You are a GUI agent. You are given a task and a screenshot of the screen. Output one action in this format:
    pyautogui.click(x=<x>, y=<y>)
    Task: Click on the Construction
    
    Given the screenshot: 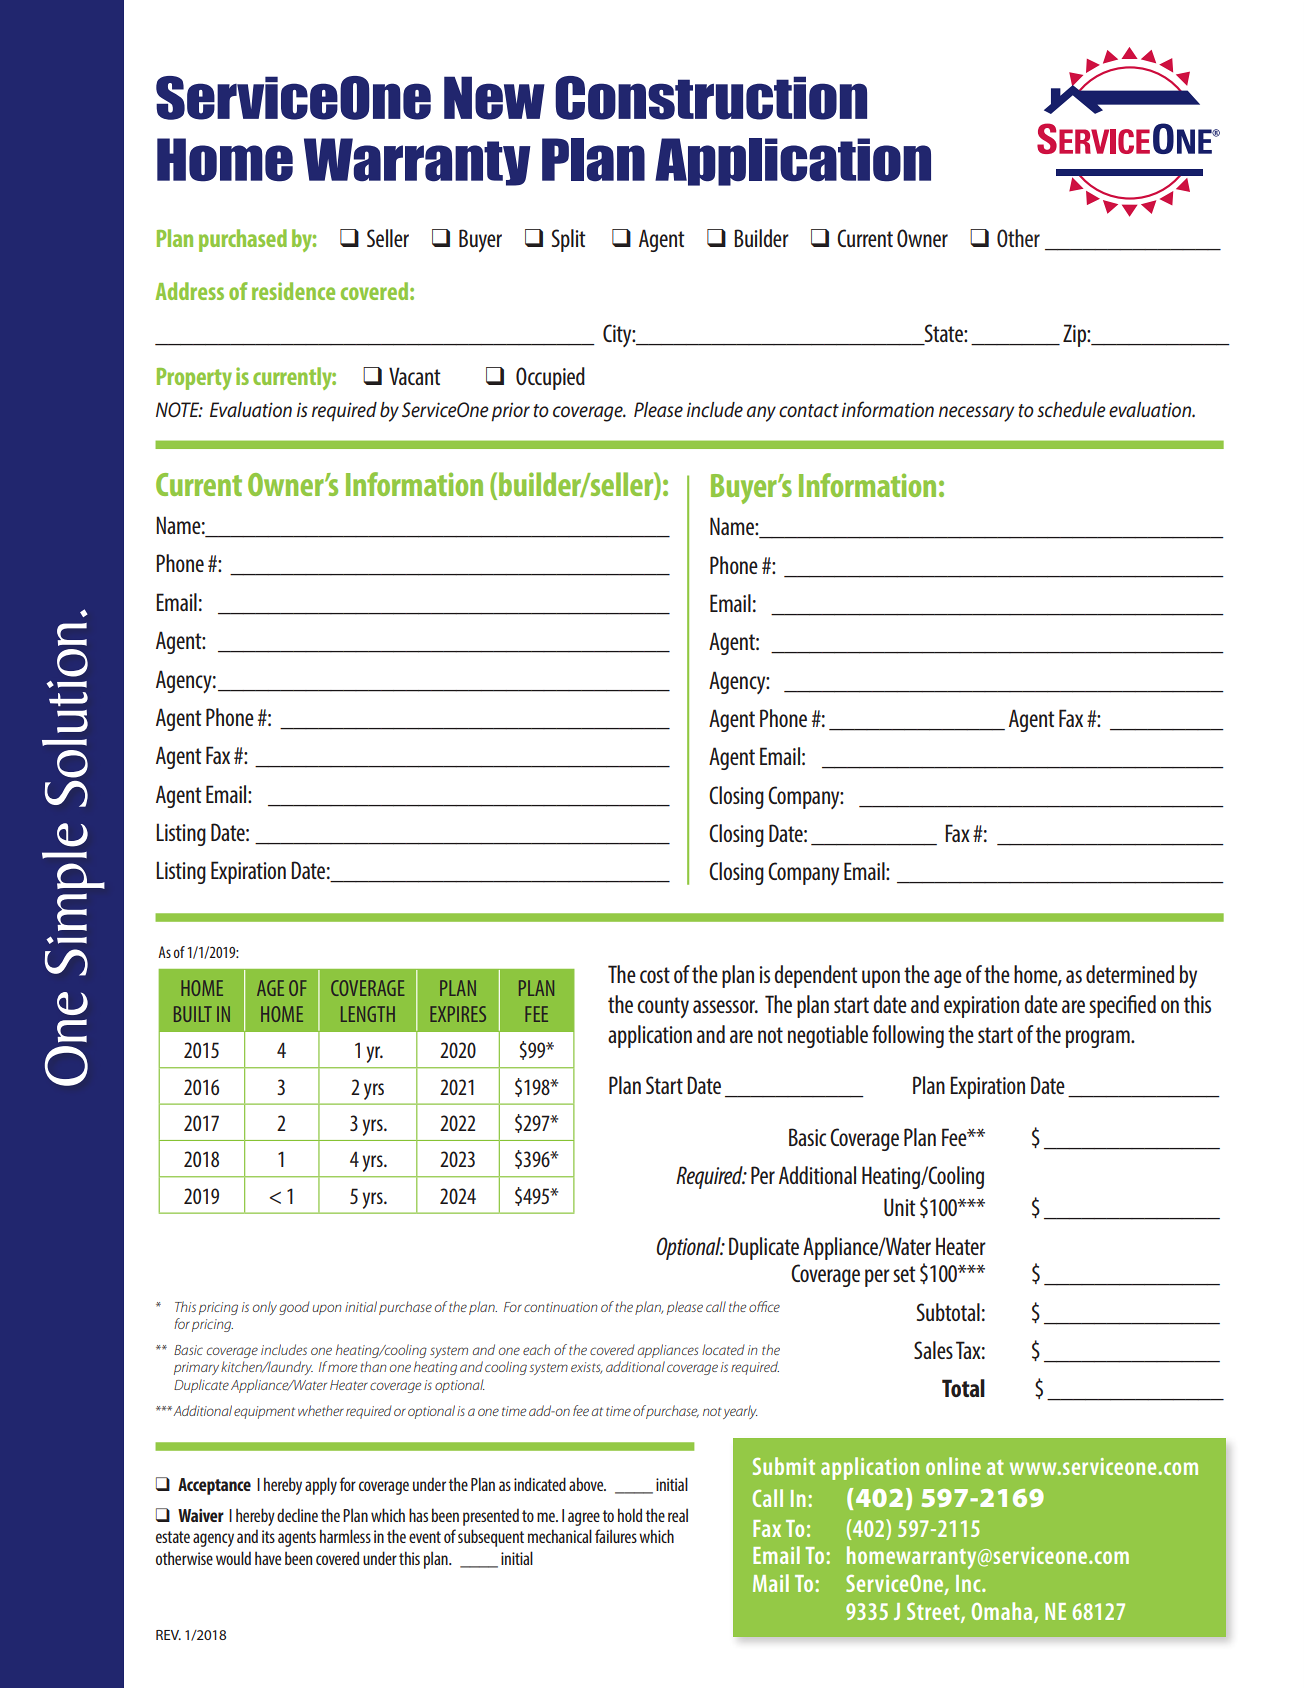 What is the action you would take?
    pyautogui.click(x=711, y=98)
